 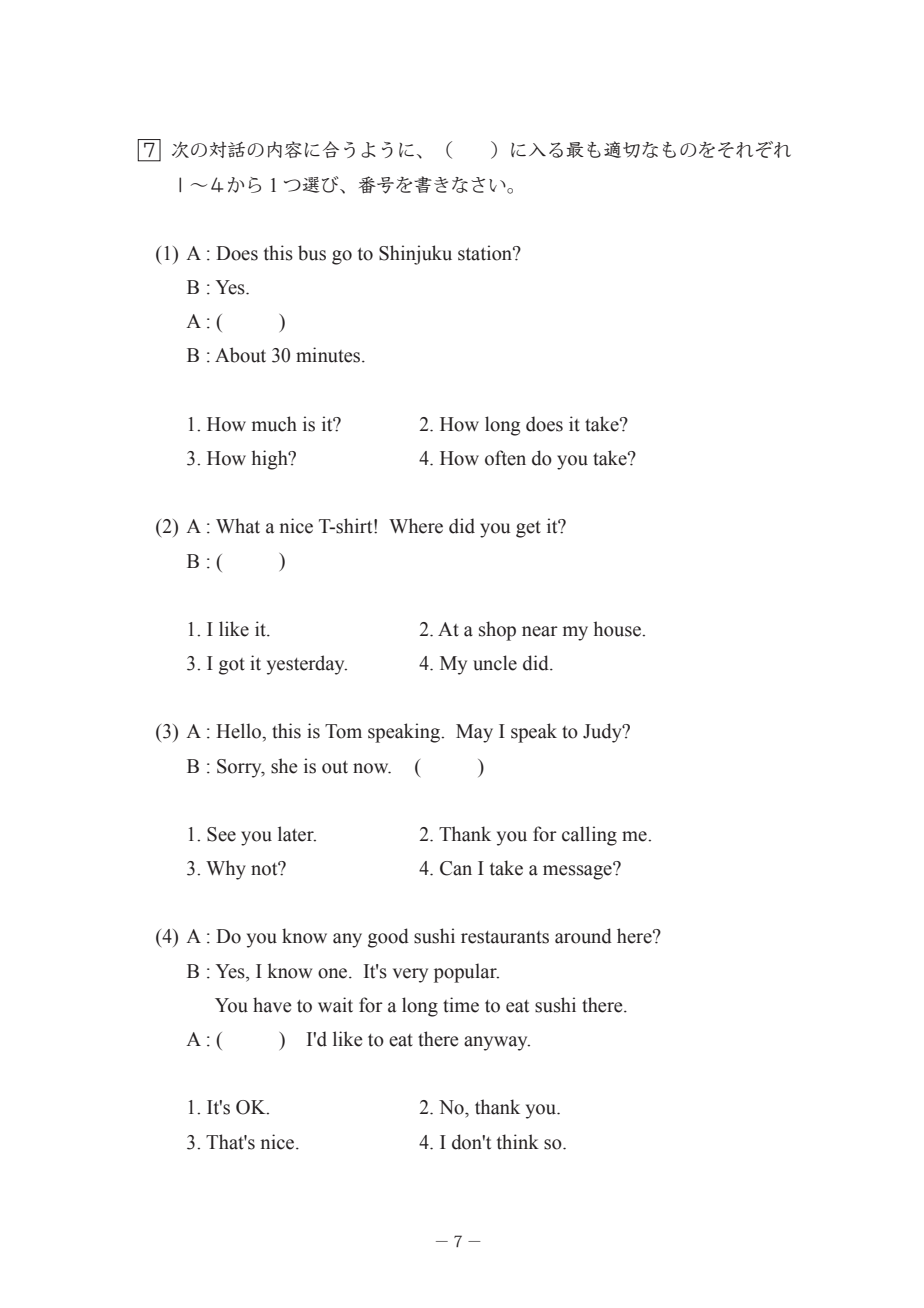 I want to click on often, so click(x=505, y=458).
